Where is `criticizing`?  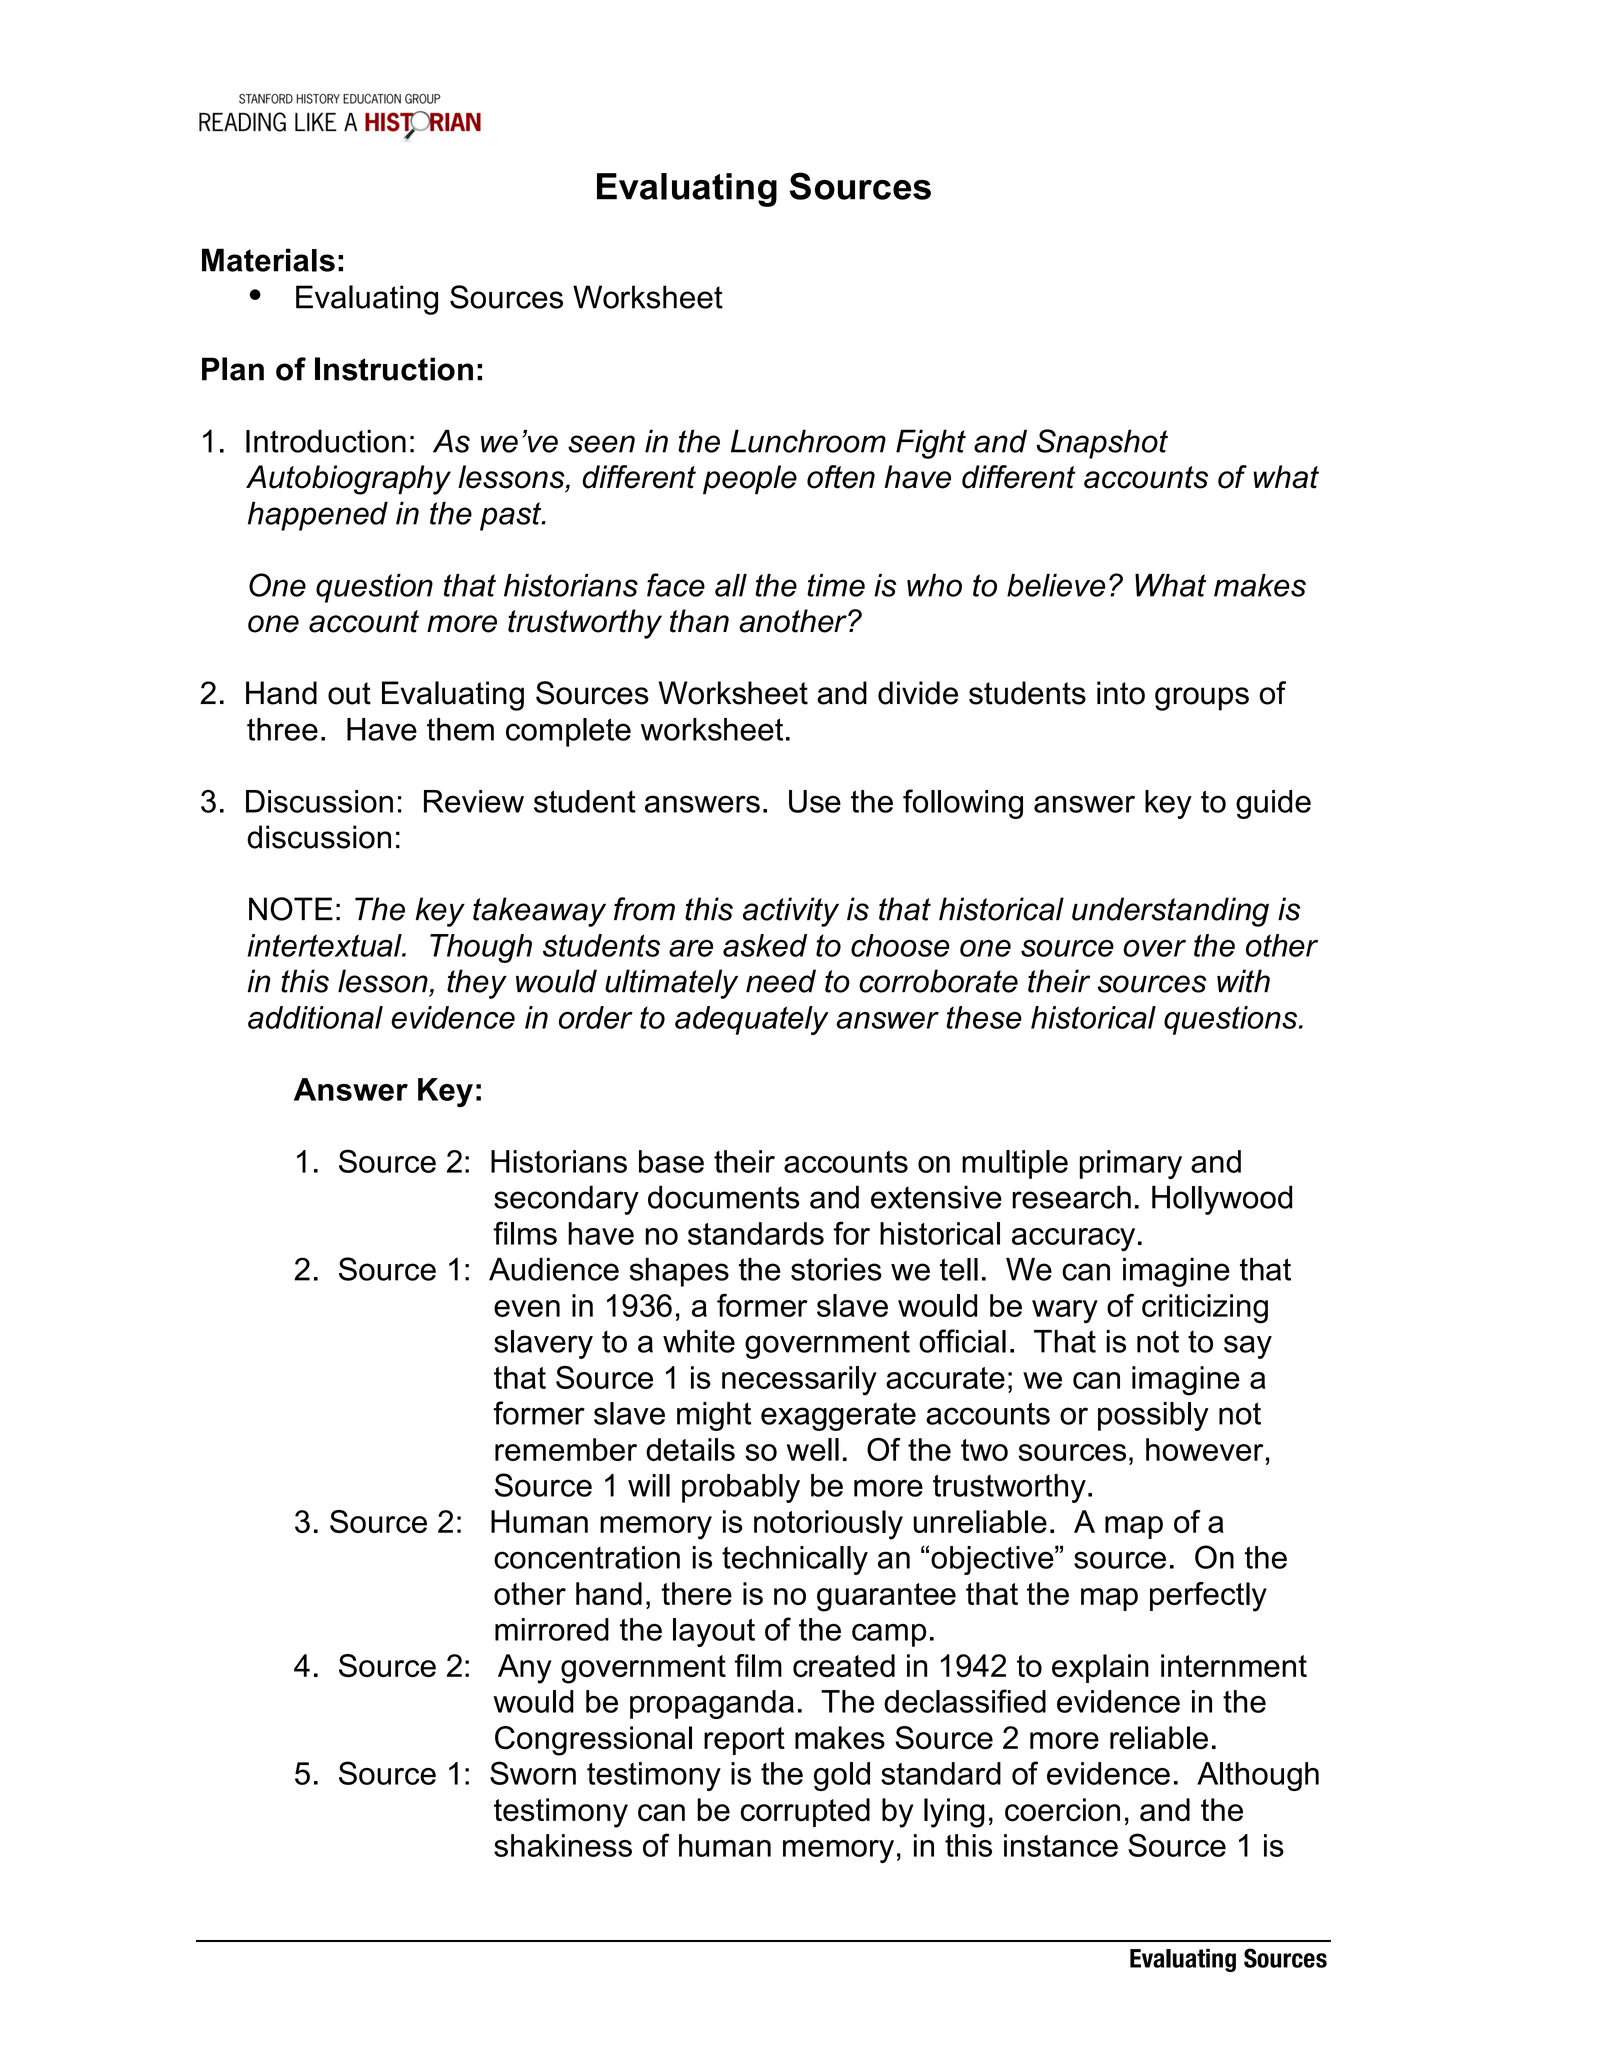 criticizing is located at coordinates (1205, 1309).
